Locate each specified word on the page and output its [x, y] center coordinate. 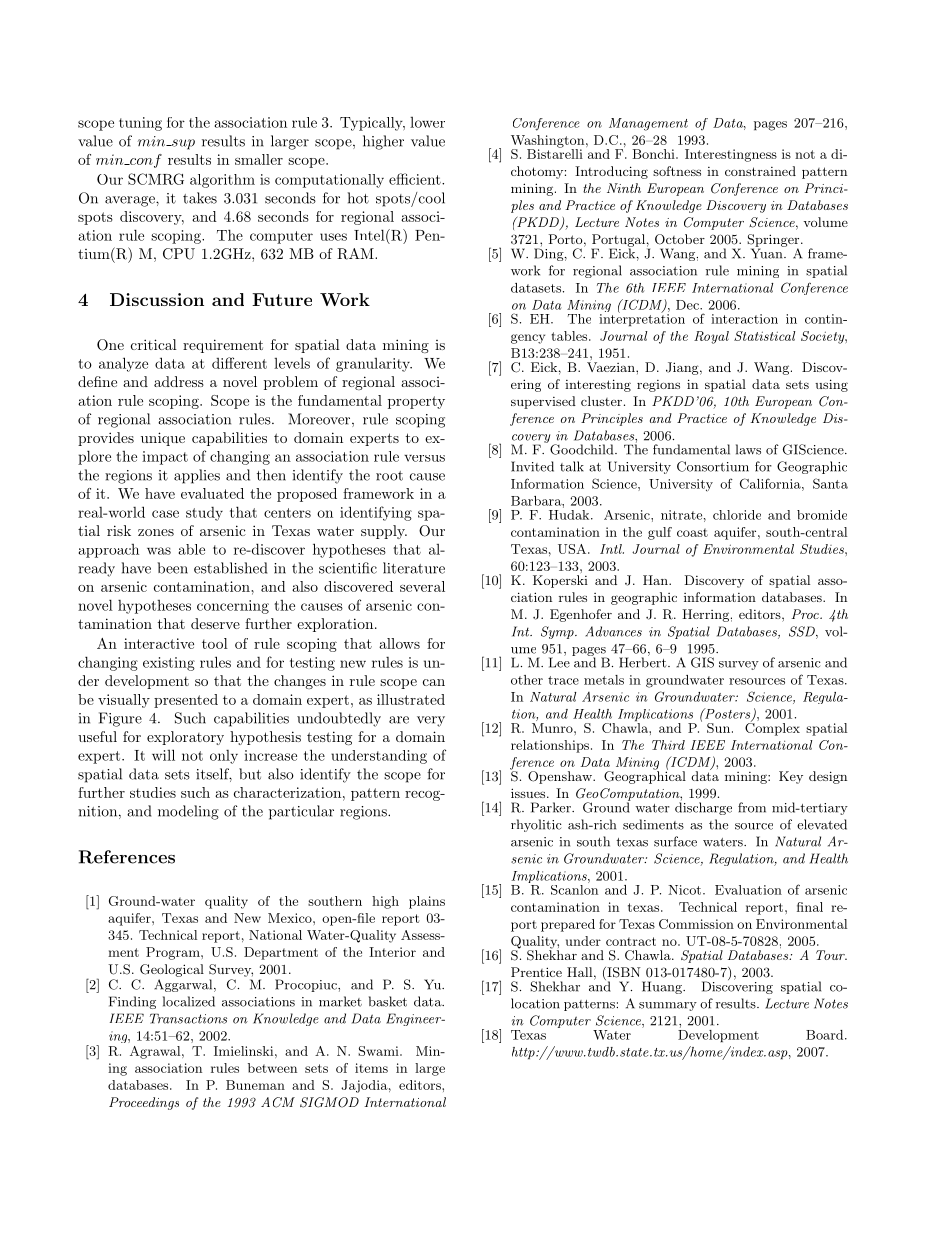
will [163, 755]
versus [424, 458]
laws [748, 449]
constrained [760, 171]
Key [791, 777]
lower [427, 122]
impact [165, 458]
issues [529, 793]
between [272, 1068]
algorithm [222, 181]
